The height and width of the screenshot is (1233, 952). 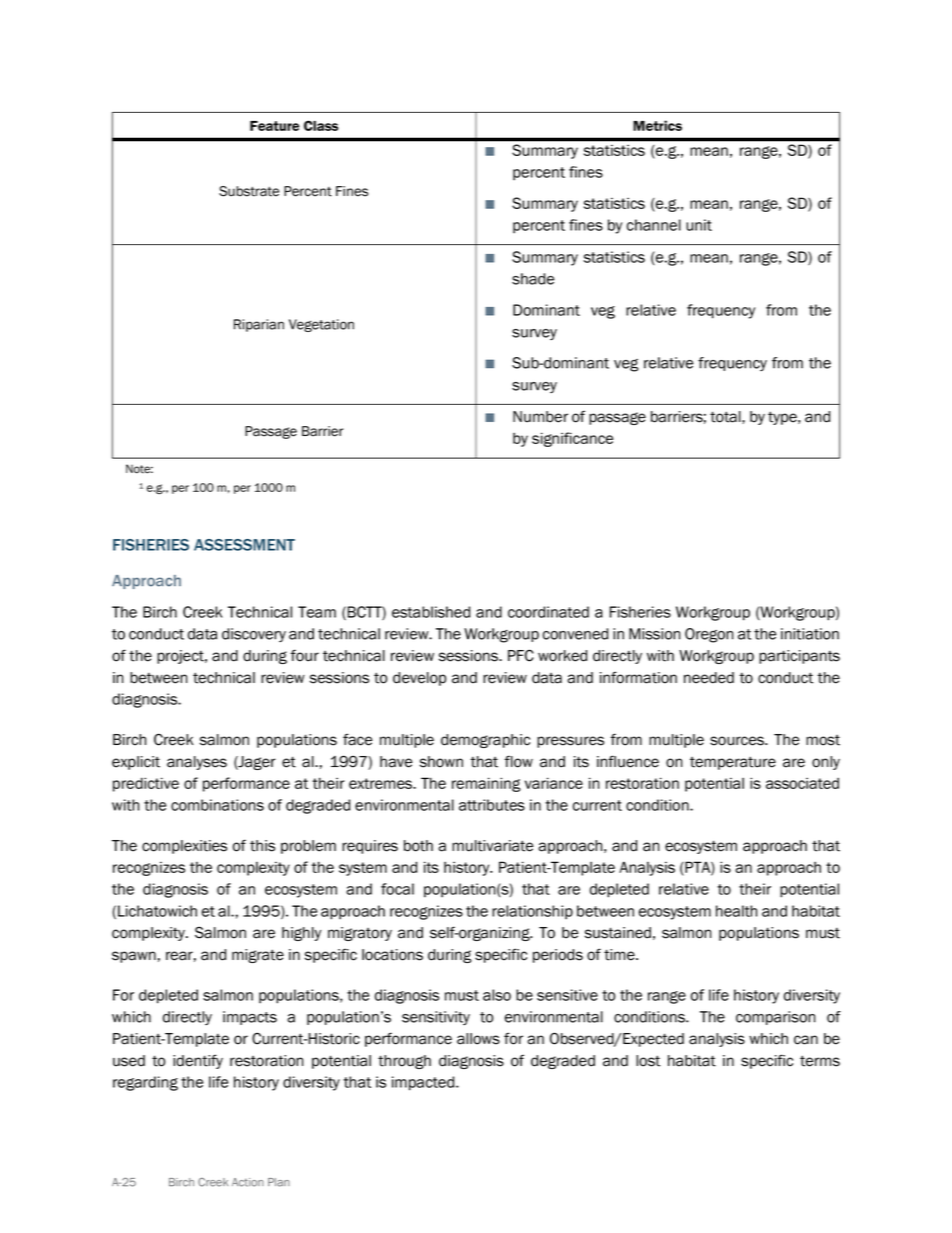 I want to click on migrate, so click(x=258, y=956).
